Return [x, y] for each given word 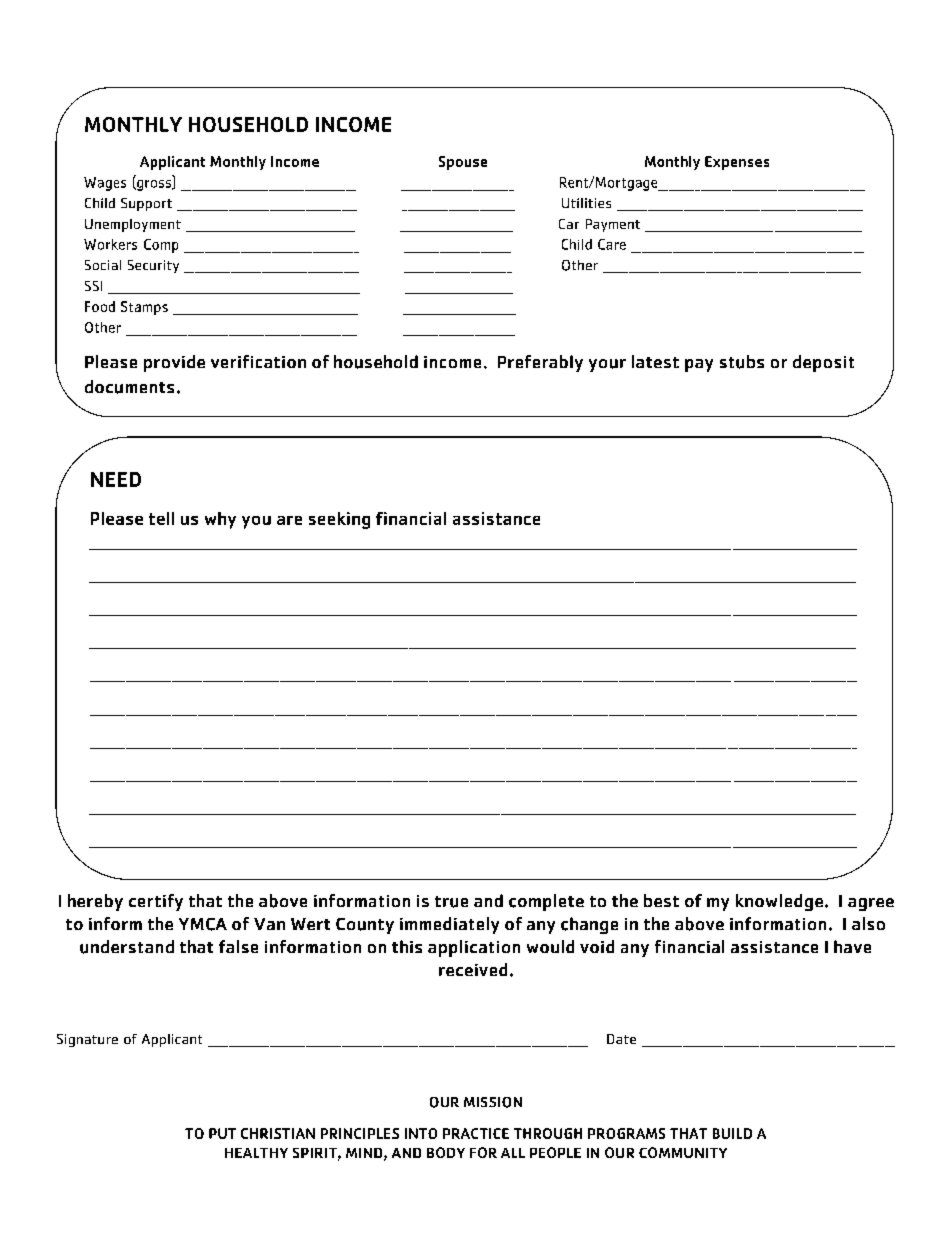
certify [156, 902]
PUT [222, 1133]
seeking [339, 520]
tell [161, 518]
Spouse [463, 163]
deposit [823, 363]
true [451, 902]
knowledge [779, 902]
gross [154, 185]
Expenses [737, 163]
